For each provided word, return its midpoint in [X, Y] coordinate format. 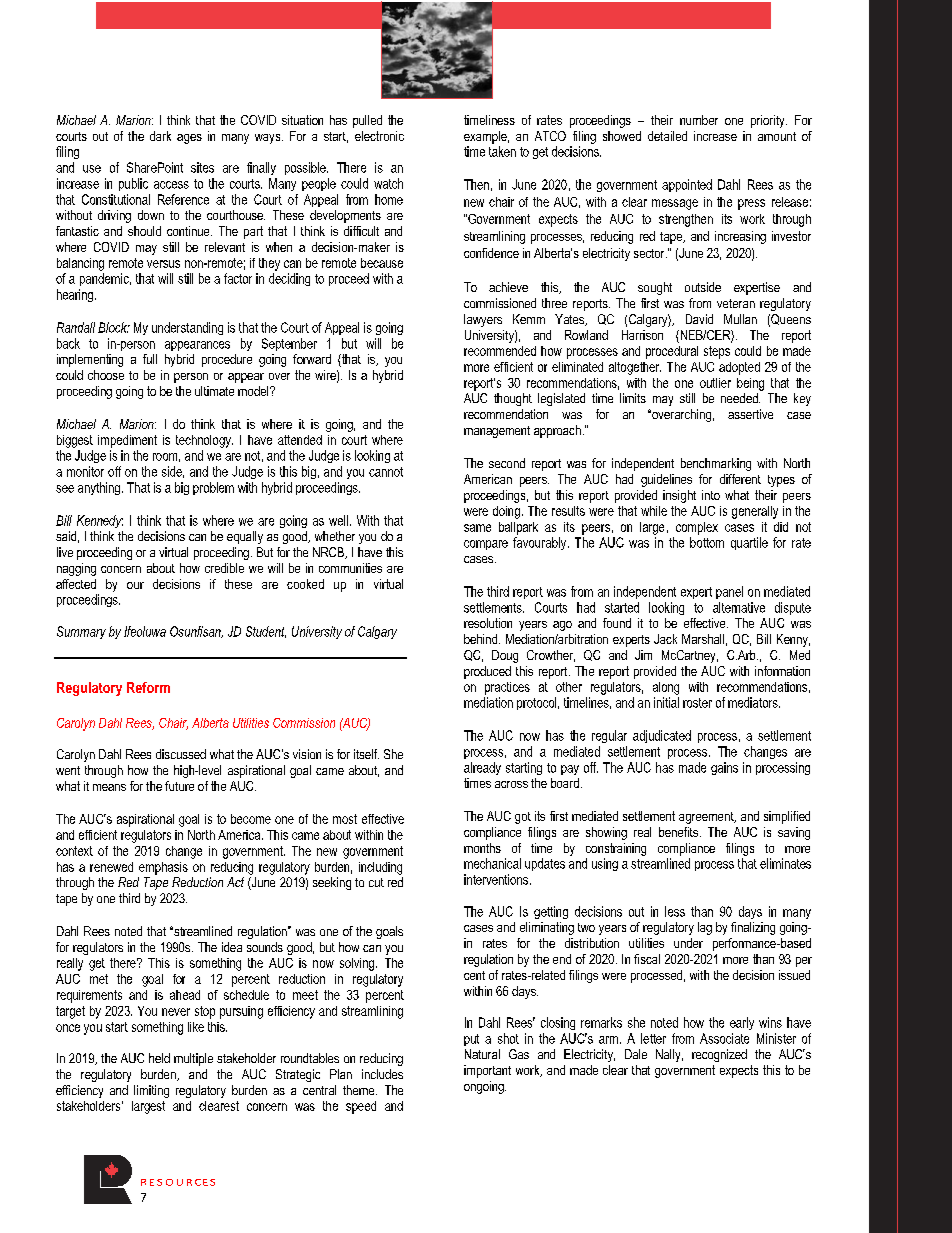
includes [382, 1074]
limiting [151, 1091]
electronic [379, 136]
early [742, 1023]
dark [160, 136]
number [699, 120]
